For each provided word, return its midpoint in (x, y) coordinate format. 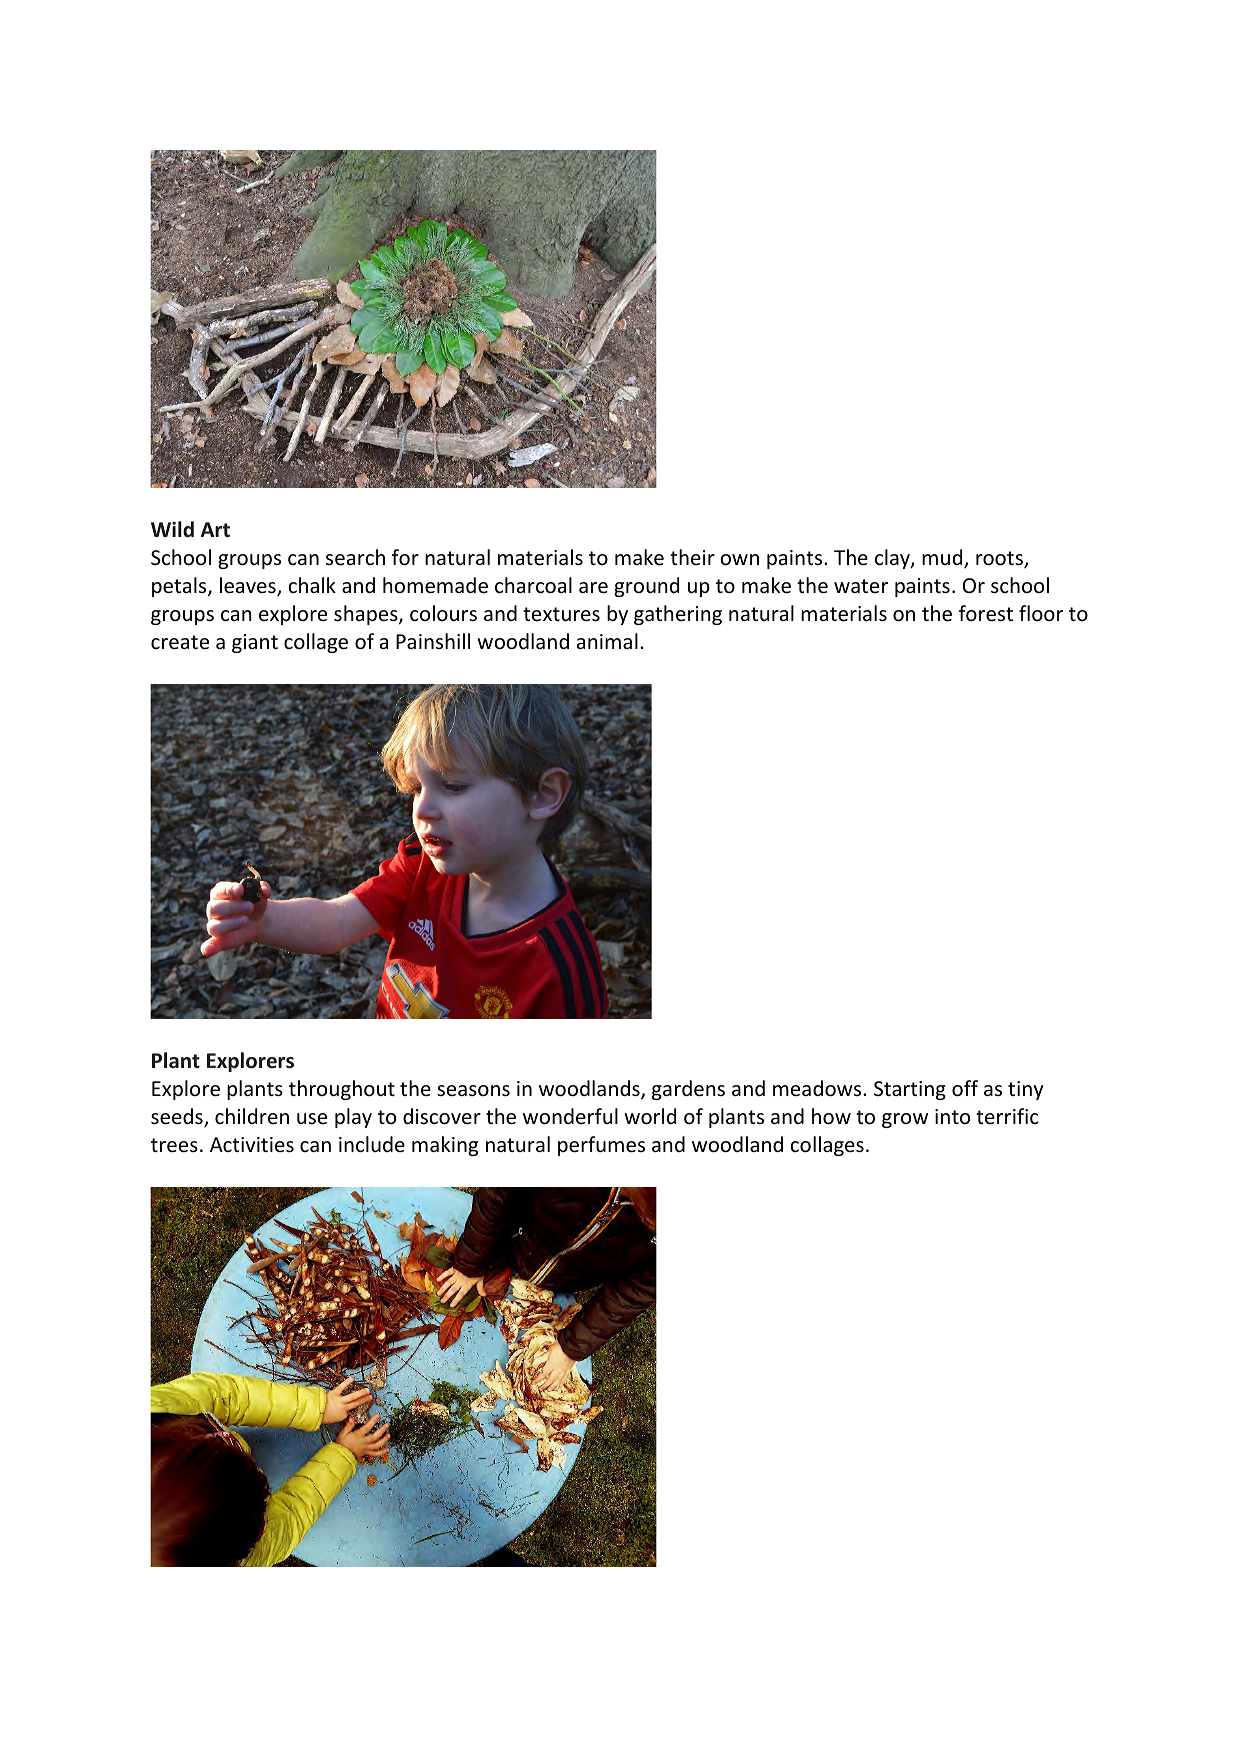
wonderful (570, 1116)
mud (943, 558)
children (252, 1116)
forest (986, 613)
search (355, 557)
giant (255, 643)
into (952, 1116)
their (692, 557)
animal (607, 641)
